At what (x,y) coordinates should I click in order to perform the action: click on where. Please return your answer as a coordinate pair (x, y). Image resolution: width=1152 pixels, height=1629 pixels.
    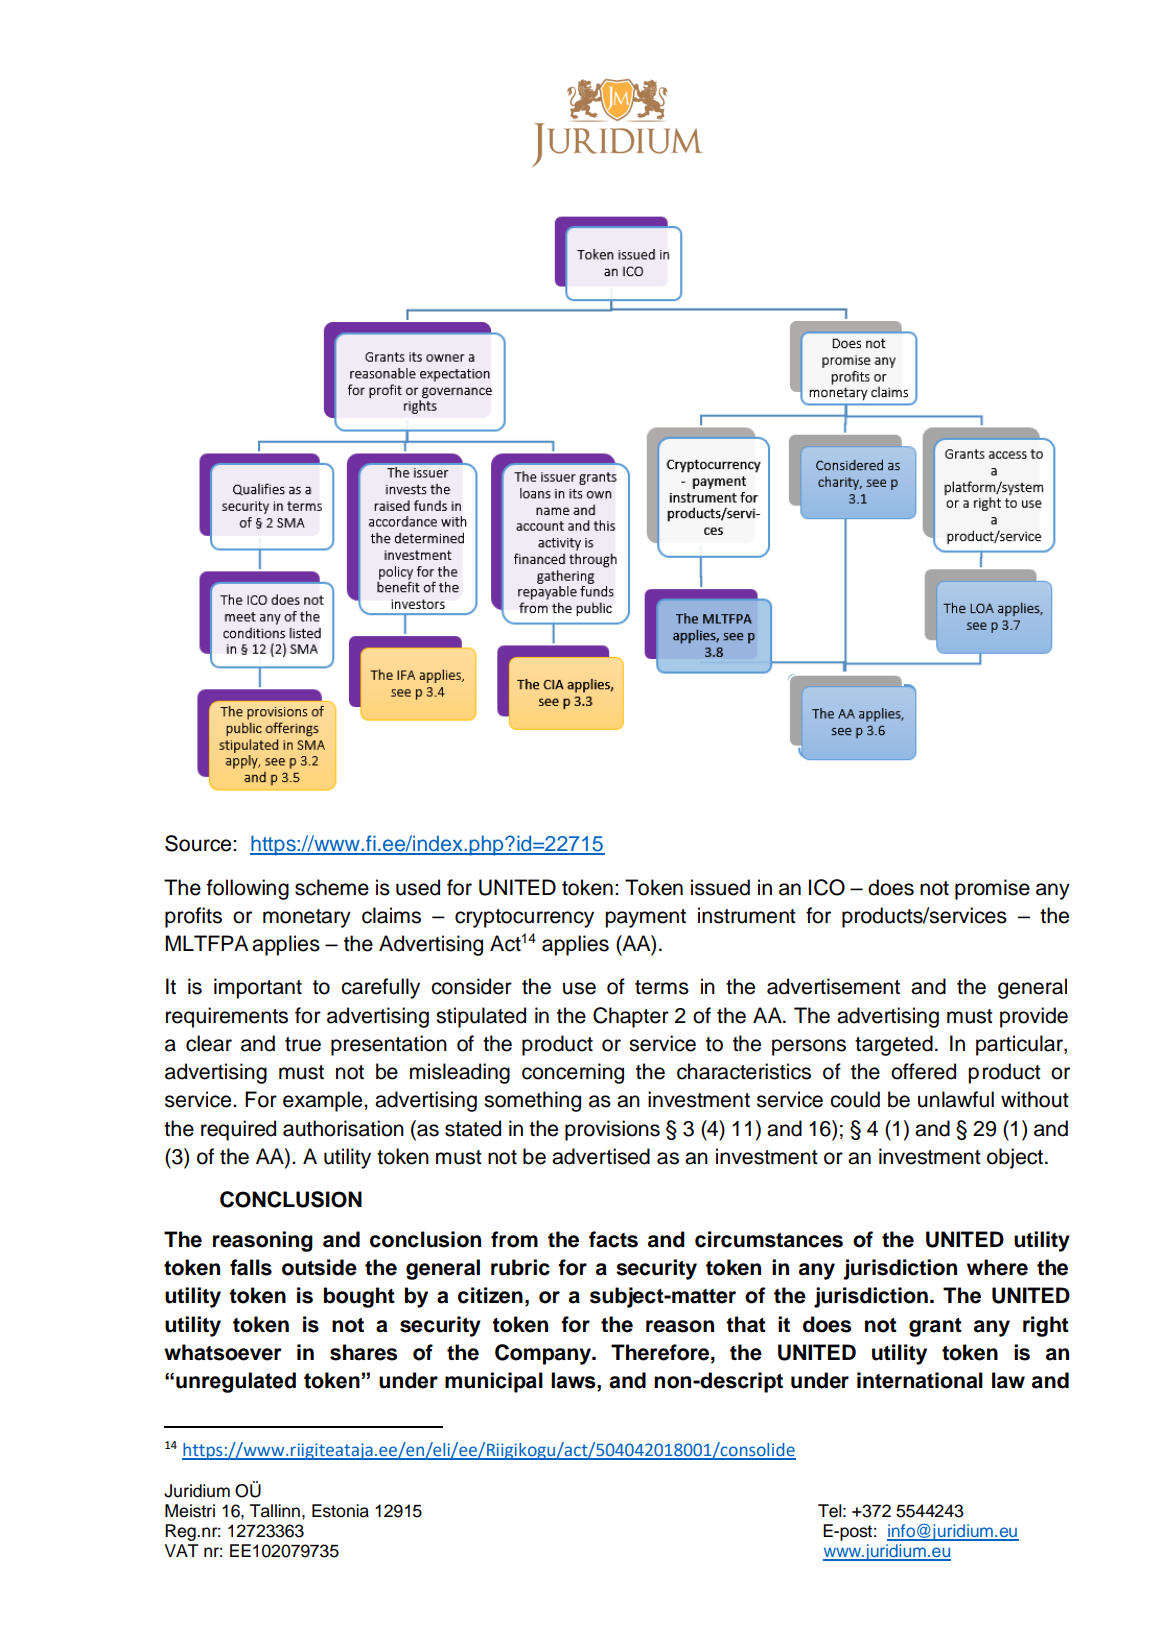
    Looking at the image, I should click on (997, 1267).
